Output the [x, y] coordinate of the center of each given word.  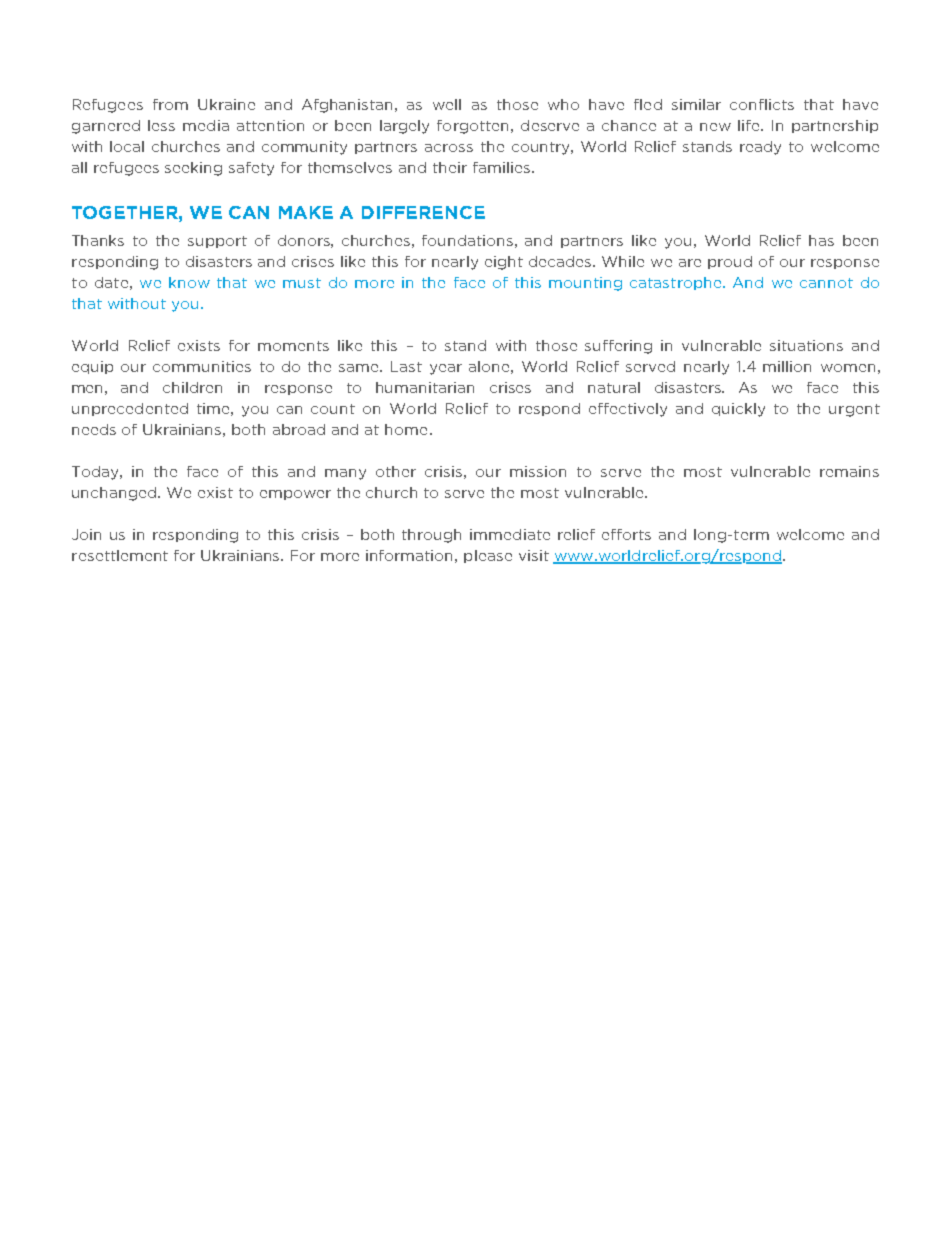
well [447, 104]
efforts [626, 534]
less [161, 125]
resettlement [120, 555]
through [431, 536]
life [750, 125]
